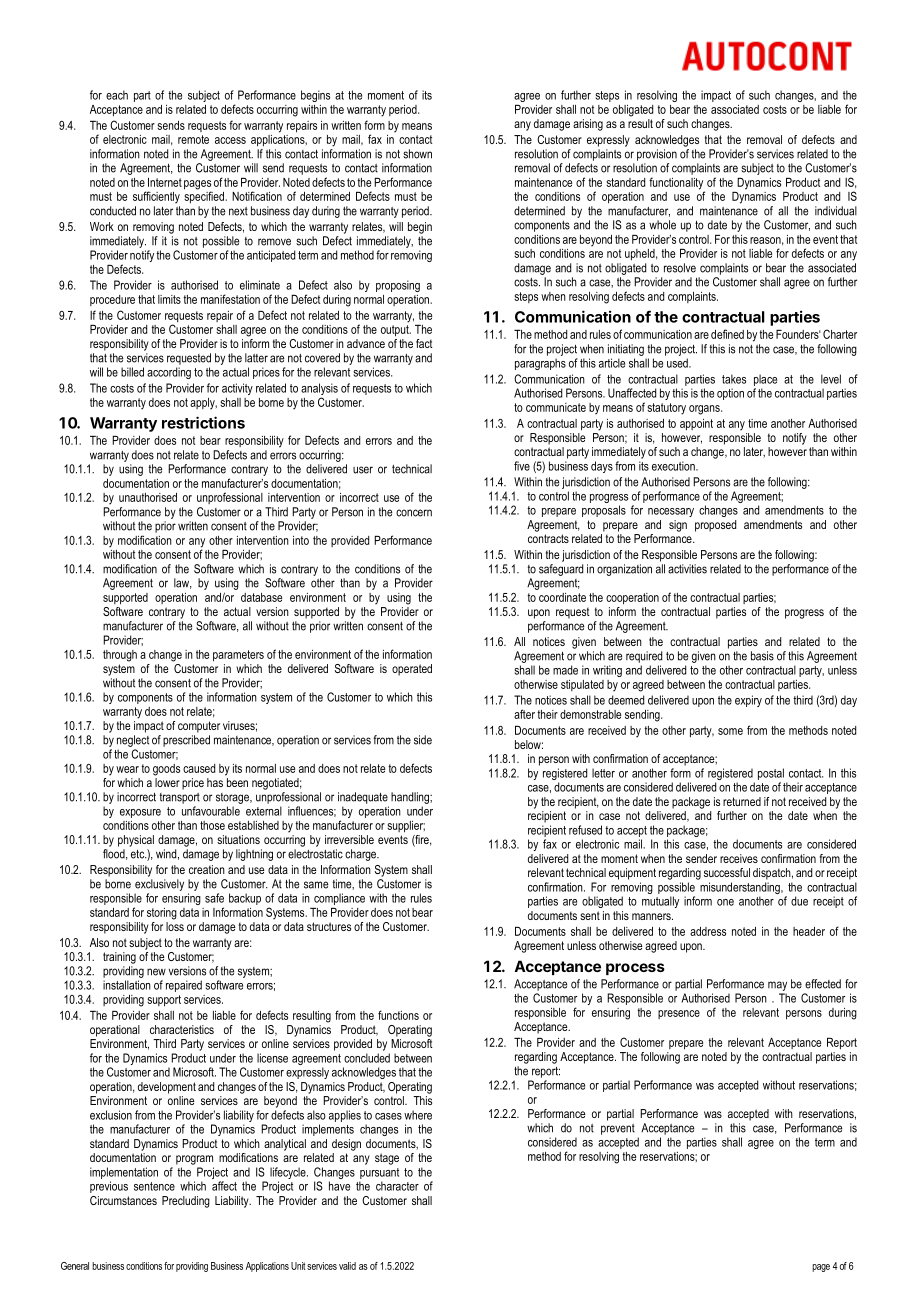 This screenshot has width=924, height=1307. Describe the element at coordinates (777, 986) in the screenshot. I see `may` at that location.
